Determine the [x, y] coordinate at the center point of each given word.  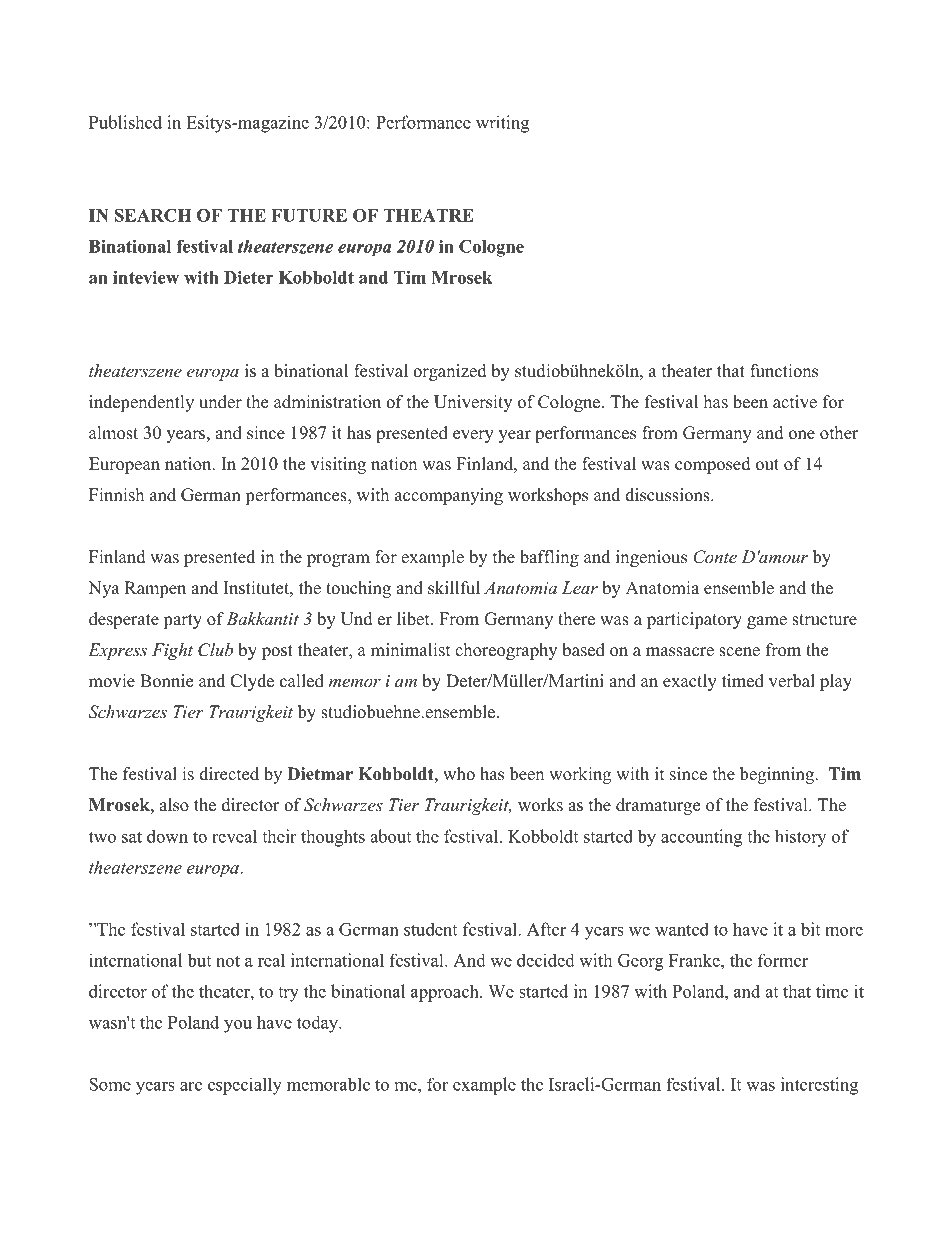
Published [125, 122]
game [767, 622]
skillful [454, 588]
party [182, 621]
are [191, 1086]
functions [784, 371]
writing [502, 124]
